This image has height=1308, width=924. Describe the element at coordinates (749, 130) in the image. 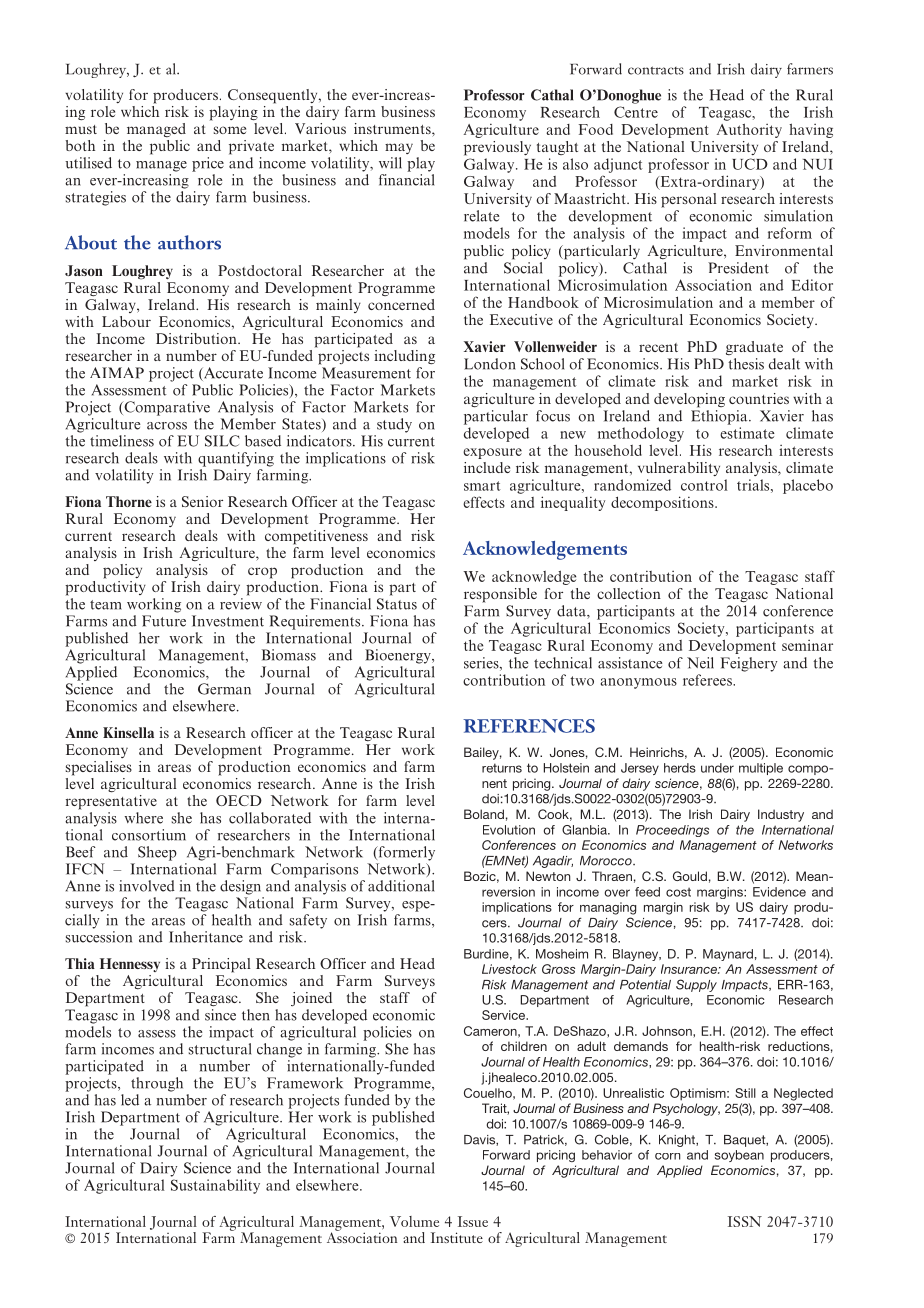

I see `Authority` at that location.
